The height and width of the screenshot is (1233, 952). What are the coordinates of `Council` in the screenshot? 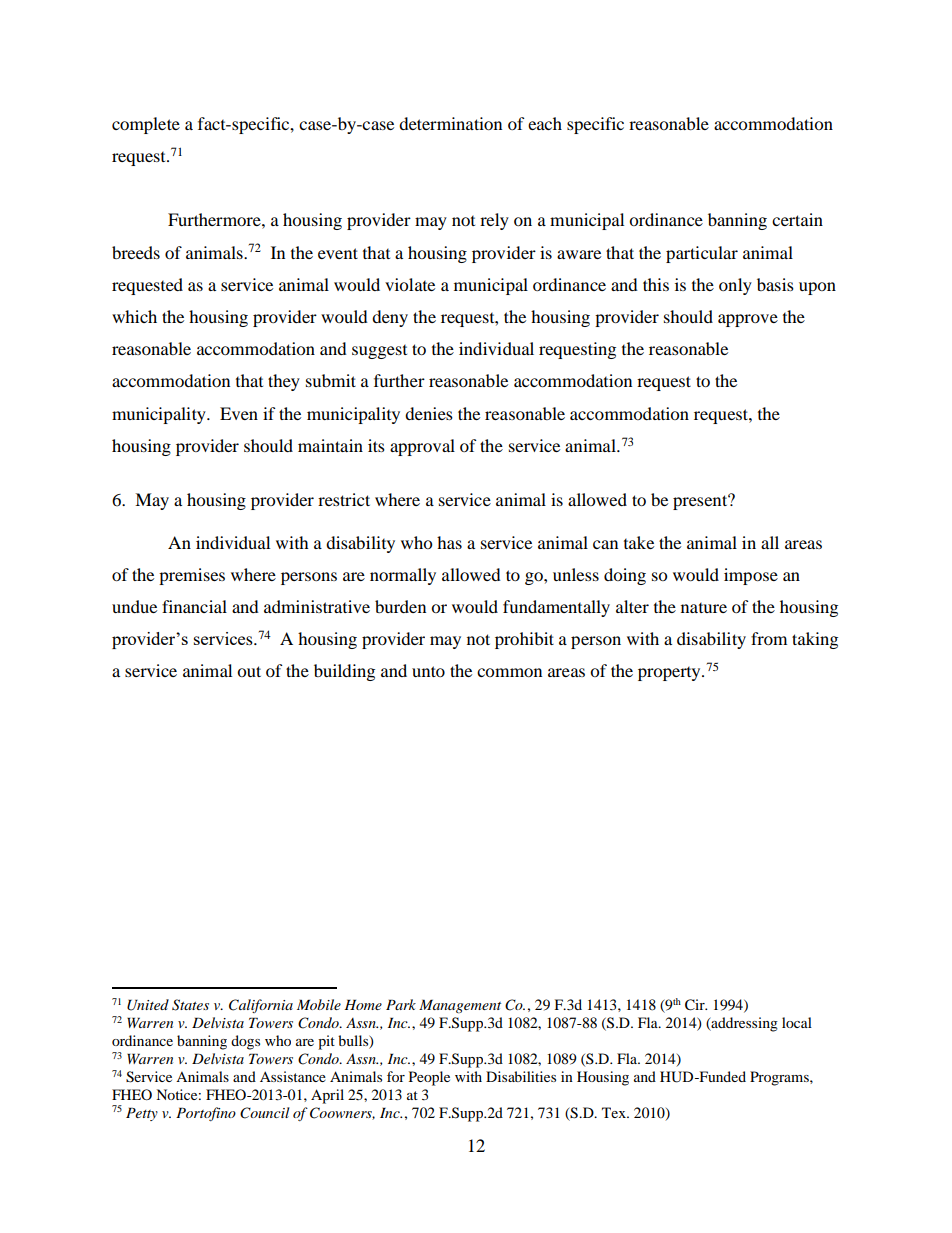 It's located at (265, 1113).
